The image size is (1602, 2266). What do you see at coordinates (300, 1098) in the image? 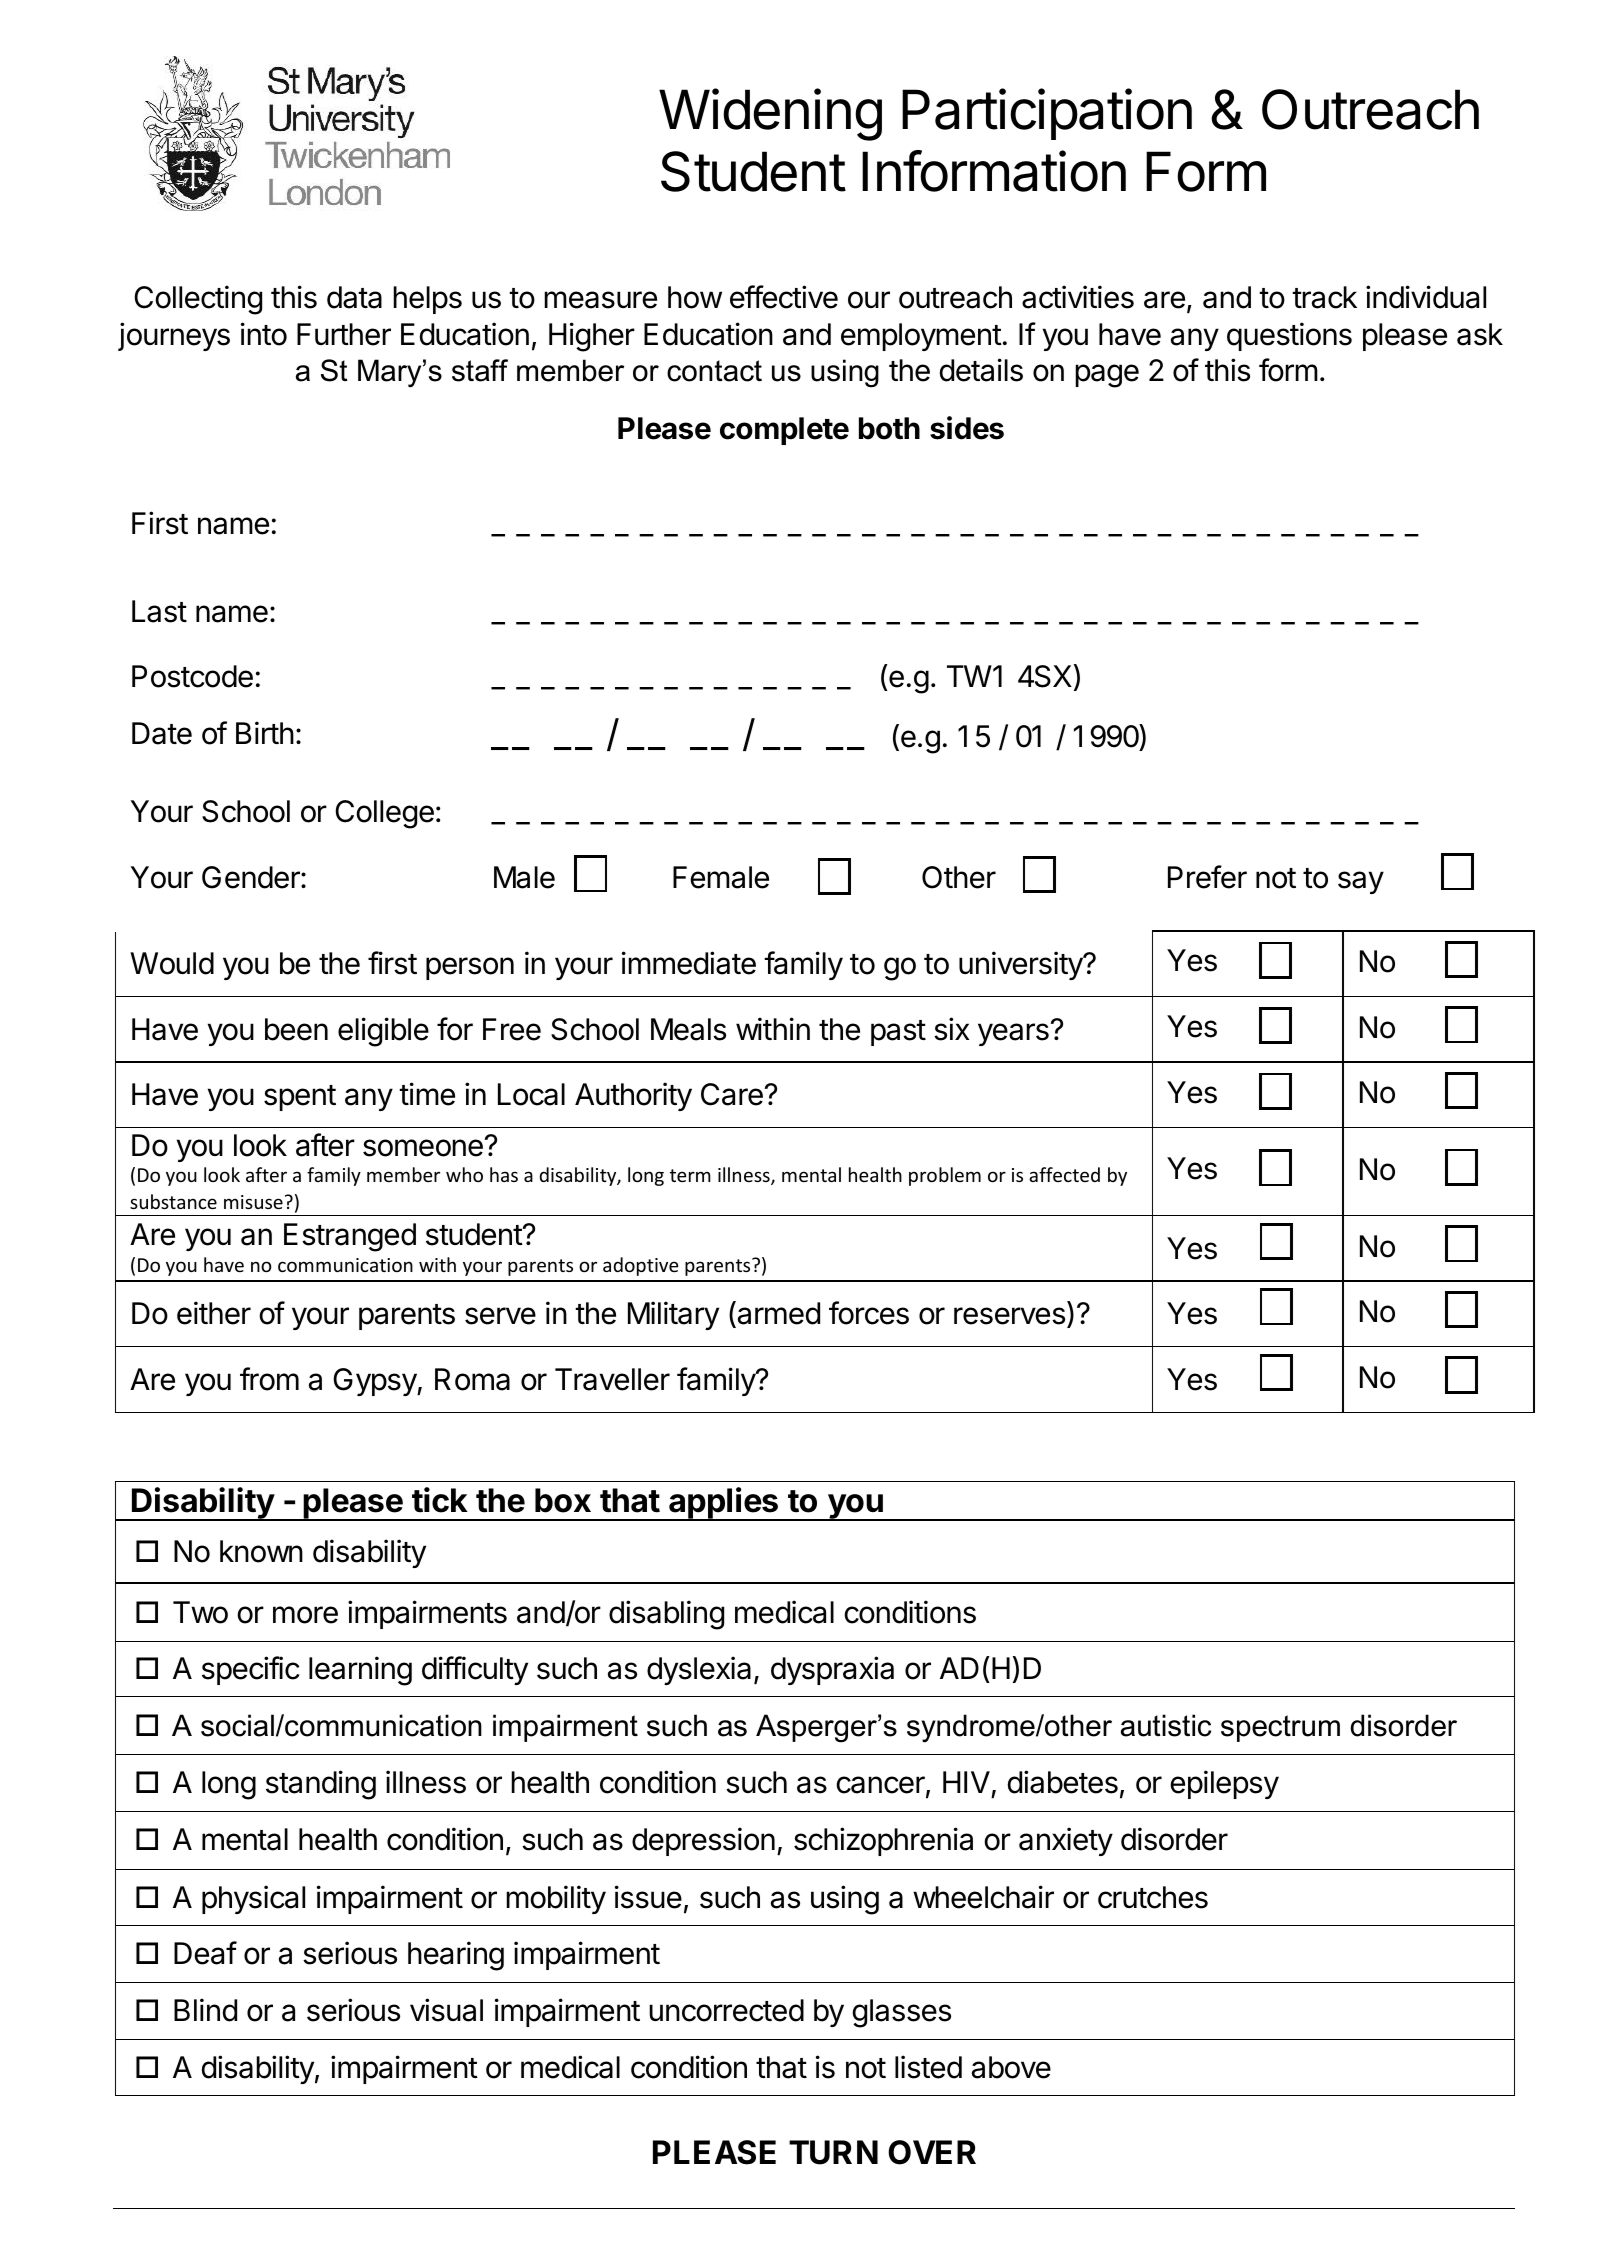
I see `spent` at bounding box center [300, 1098].
